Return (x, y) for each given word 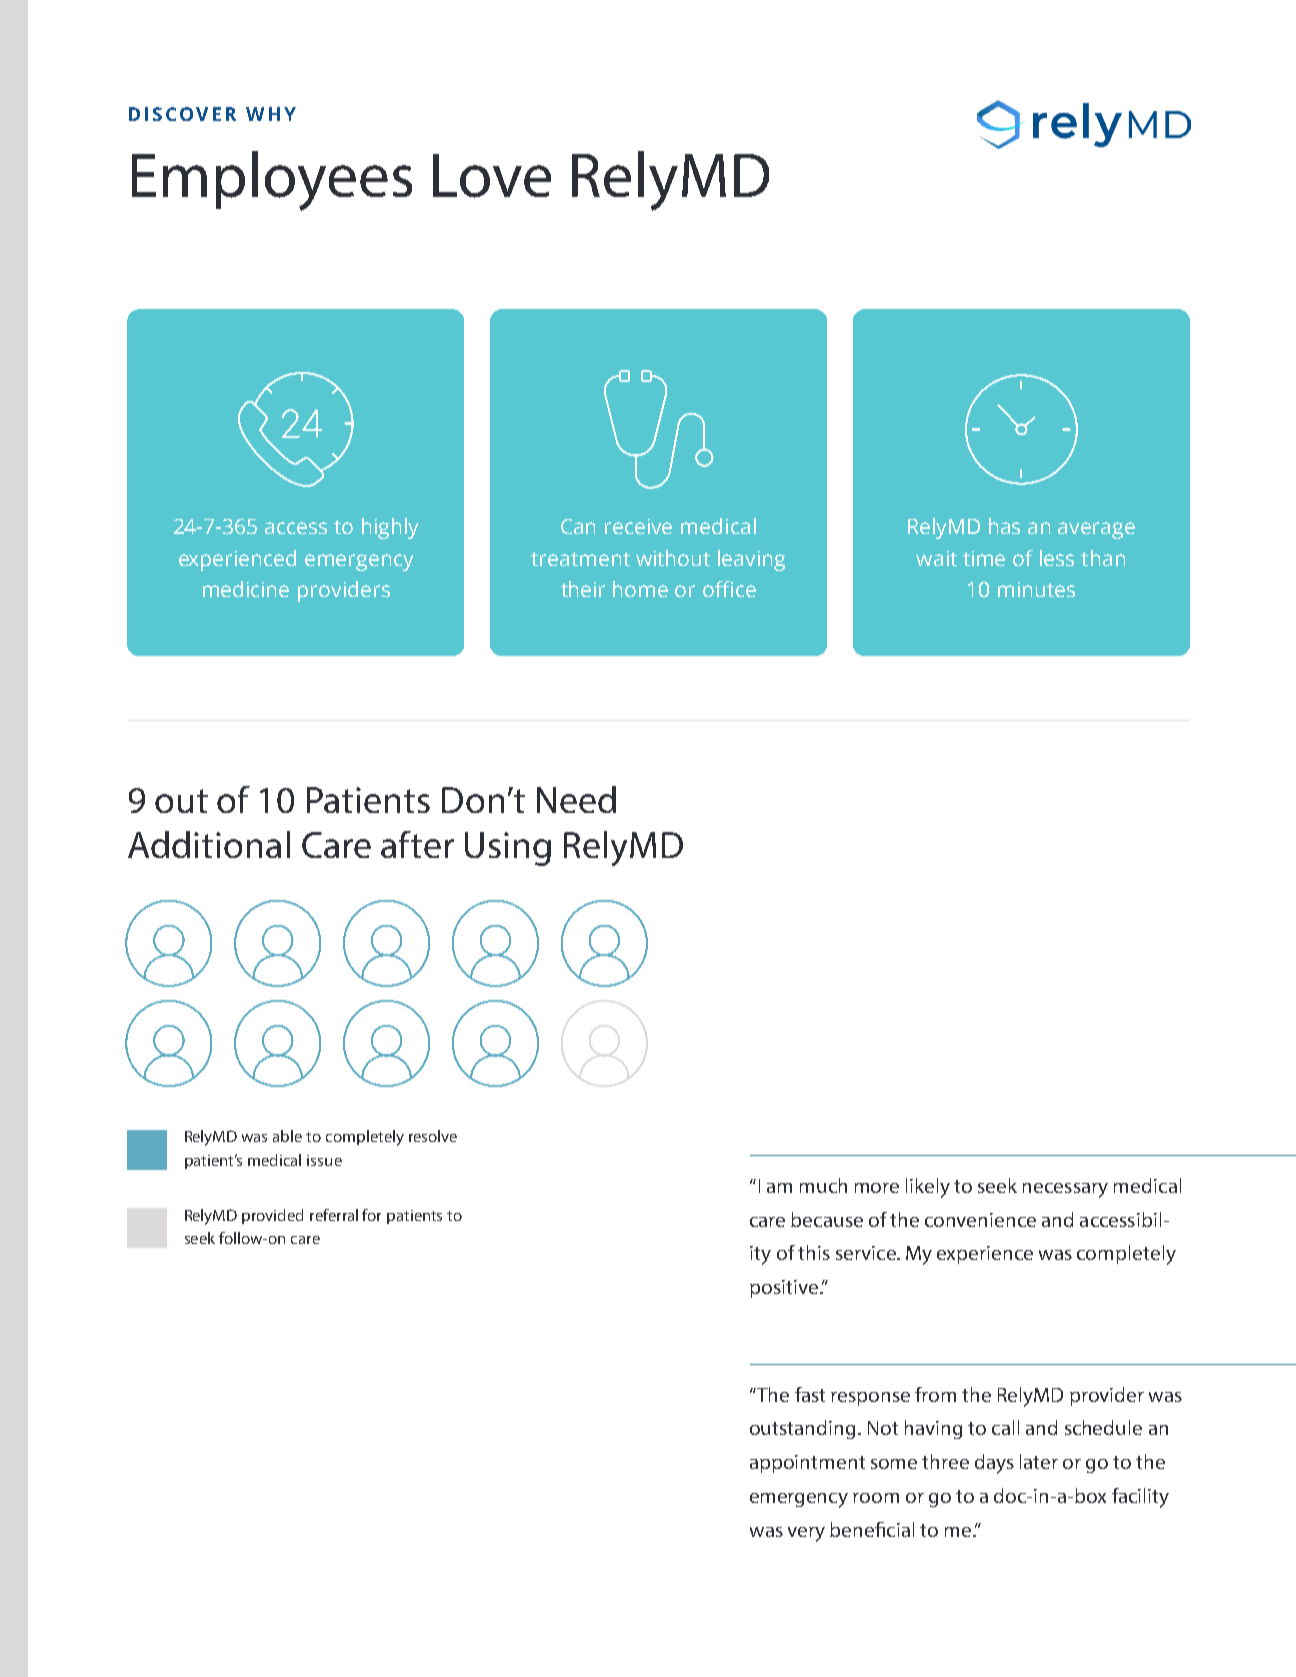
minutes (1036, 589)
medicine (246, 589)
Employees (272, 181)
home (640, 589)
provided (272, 1216)
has (1004, 526)
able (287, 1136)
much (823, 1185)
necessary (1065, 1190)
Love (492, 176)
